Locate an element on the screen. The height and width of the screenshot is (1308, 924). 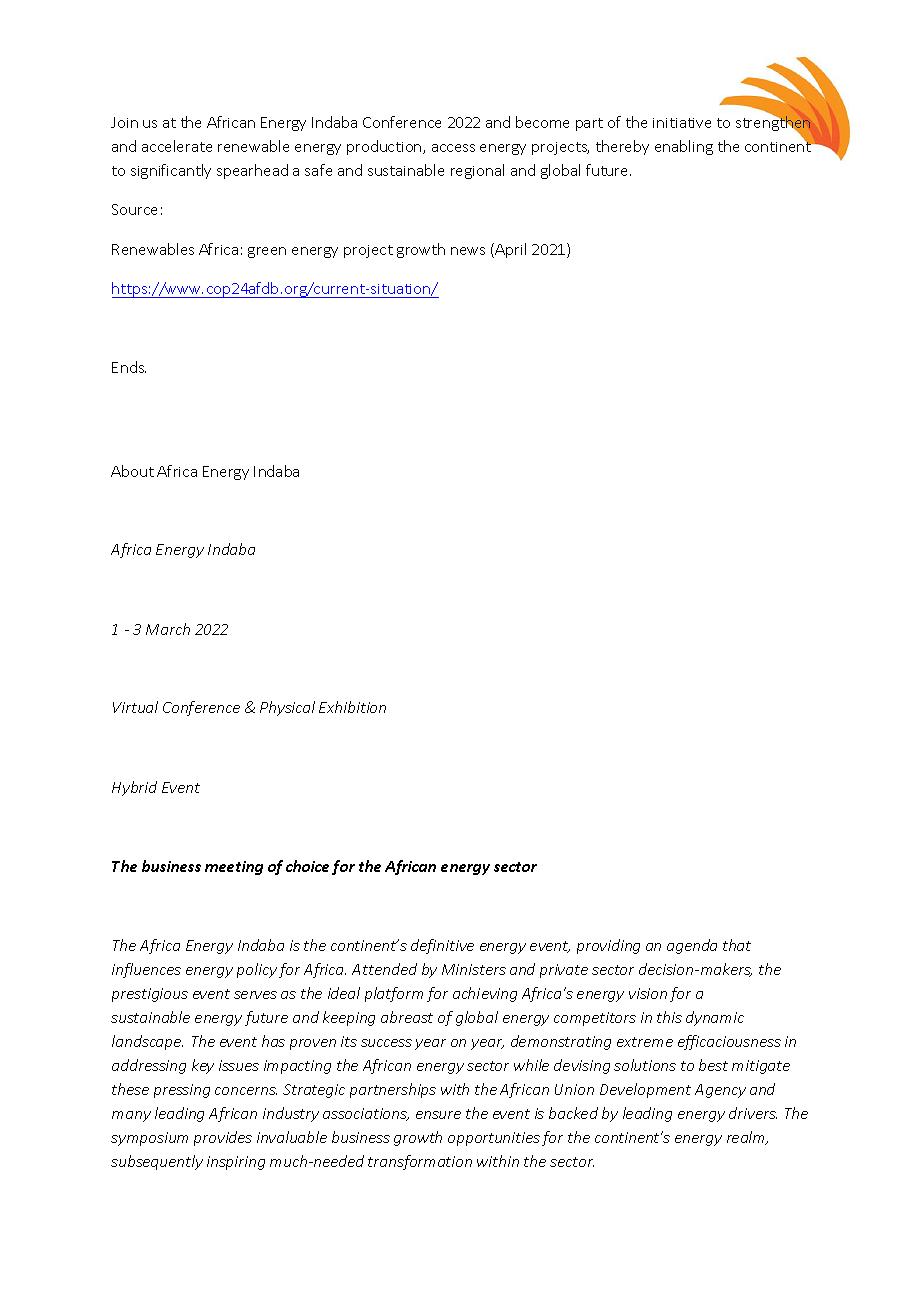
enabling is located at coordinates (684, 147).
